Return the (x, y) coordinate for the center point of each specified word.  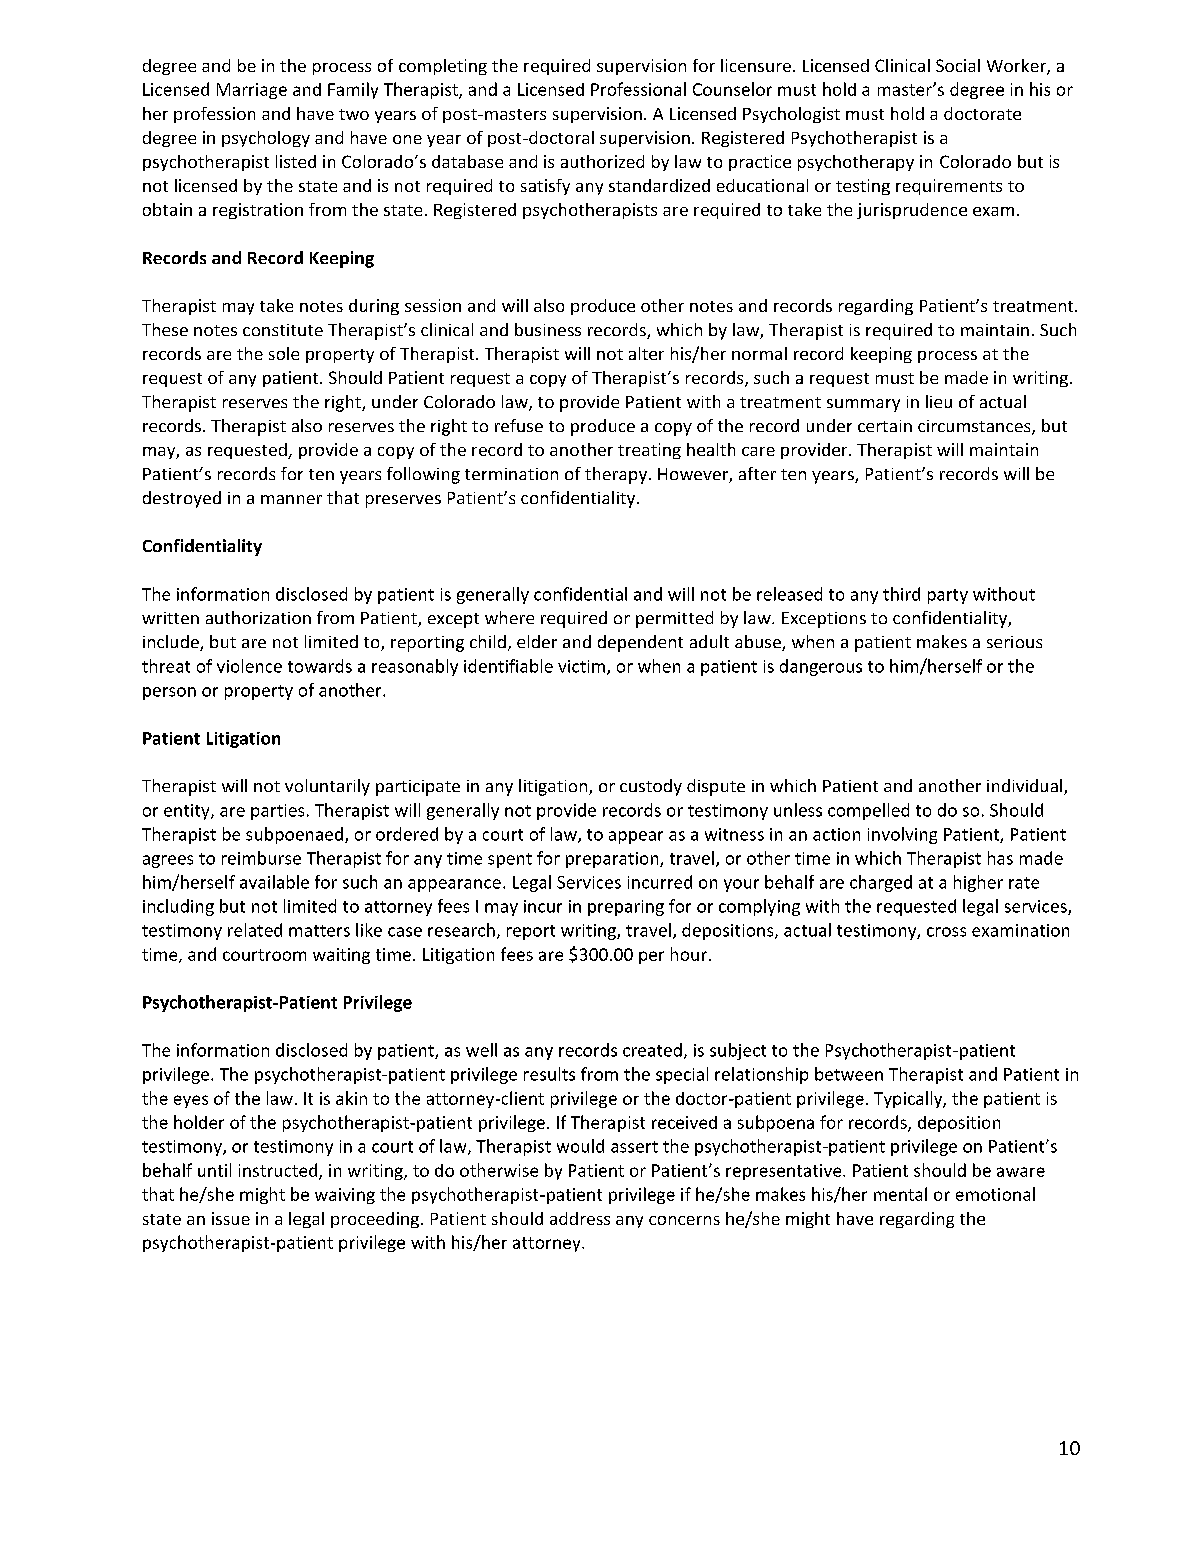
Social (958, 65)
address (580, 1218)
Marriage (252, 91)
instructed (279, 1171)
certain (885, 426)
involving (902, 835)
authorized (602, 161)
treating (649, 451)
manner (291, 499)
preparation (613, 860)
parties (277, 812)
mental (900, 1194)
